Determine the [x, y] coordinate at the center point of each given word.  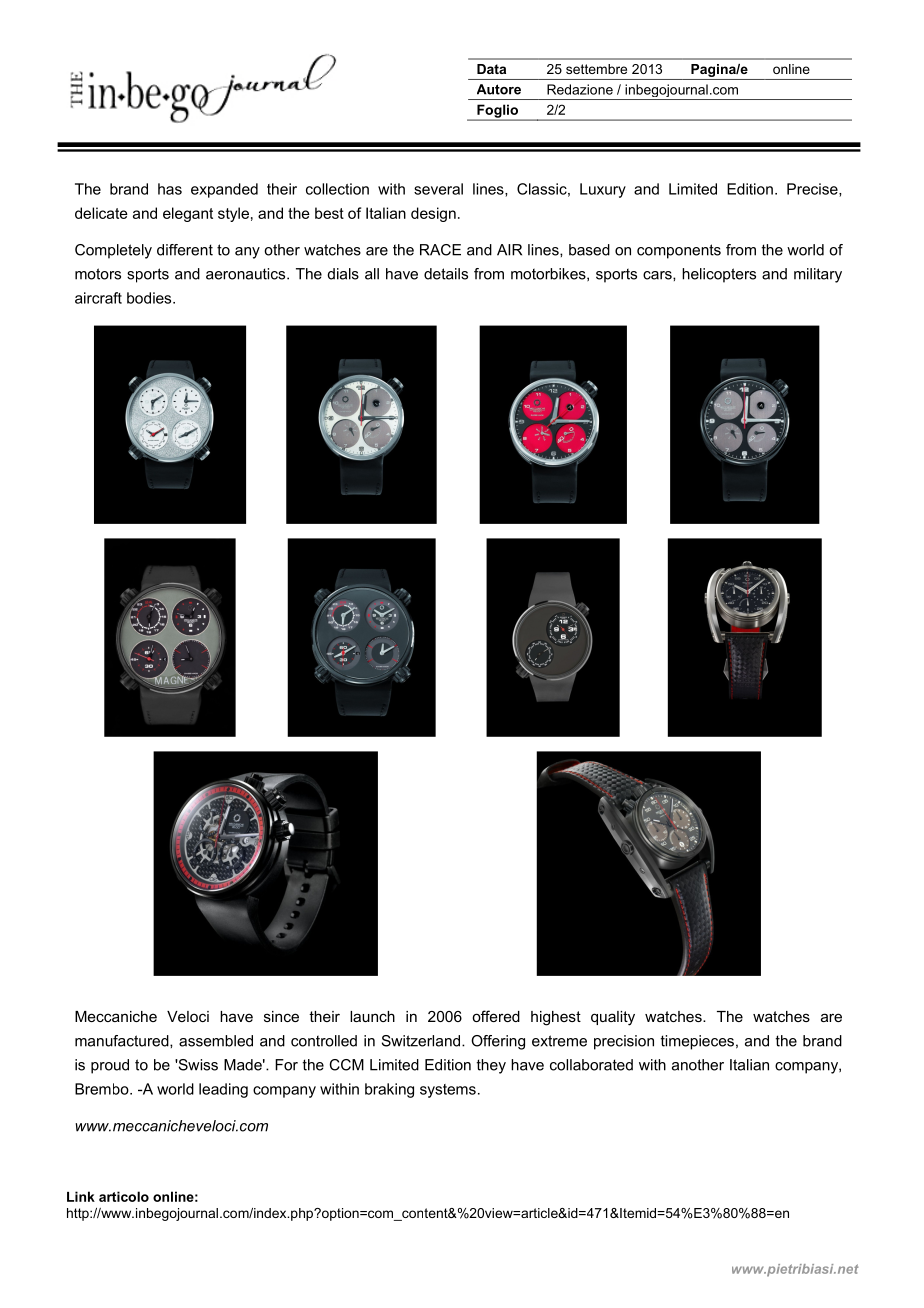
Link [81, 1196]
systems [448, 1091]
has [170, 189]
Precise [813, 190]
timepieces [697, 1042]
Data [491, 69]
